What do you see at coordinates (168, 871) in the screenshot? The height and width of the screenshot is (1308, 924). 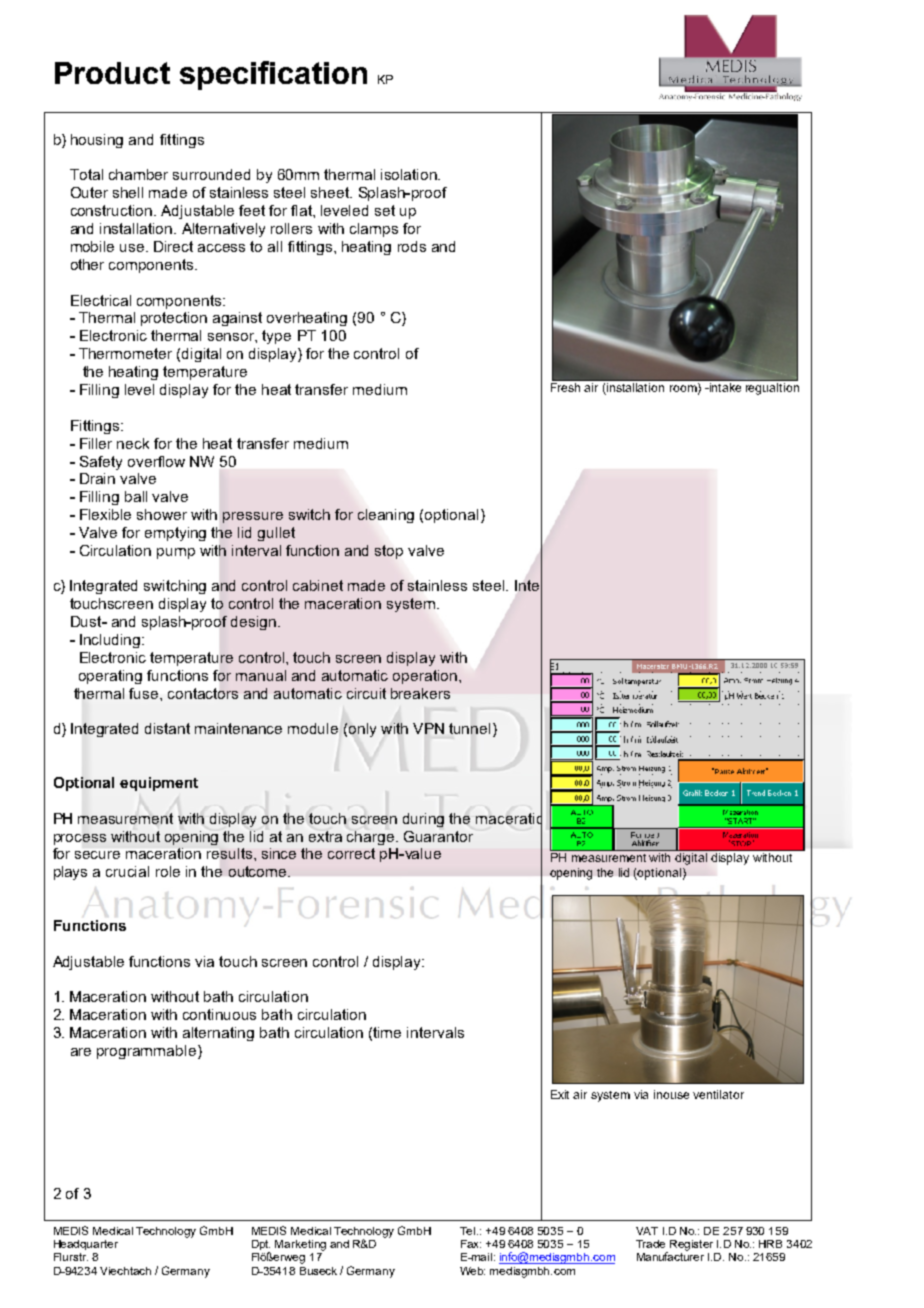 I see `role` at bounding box center [168, 871].
